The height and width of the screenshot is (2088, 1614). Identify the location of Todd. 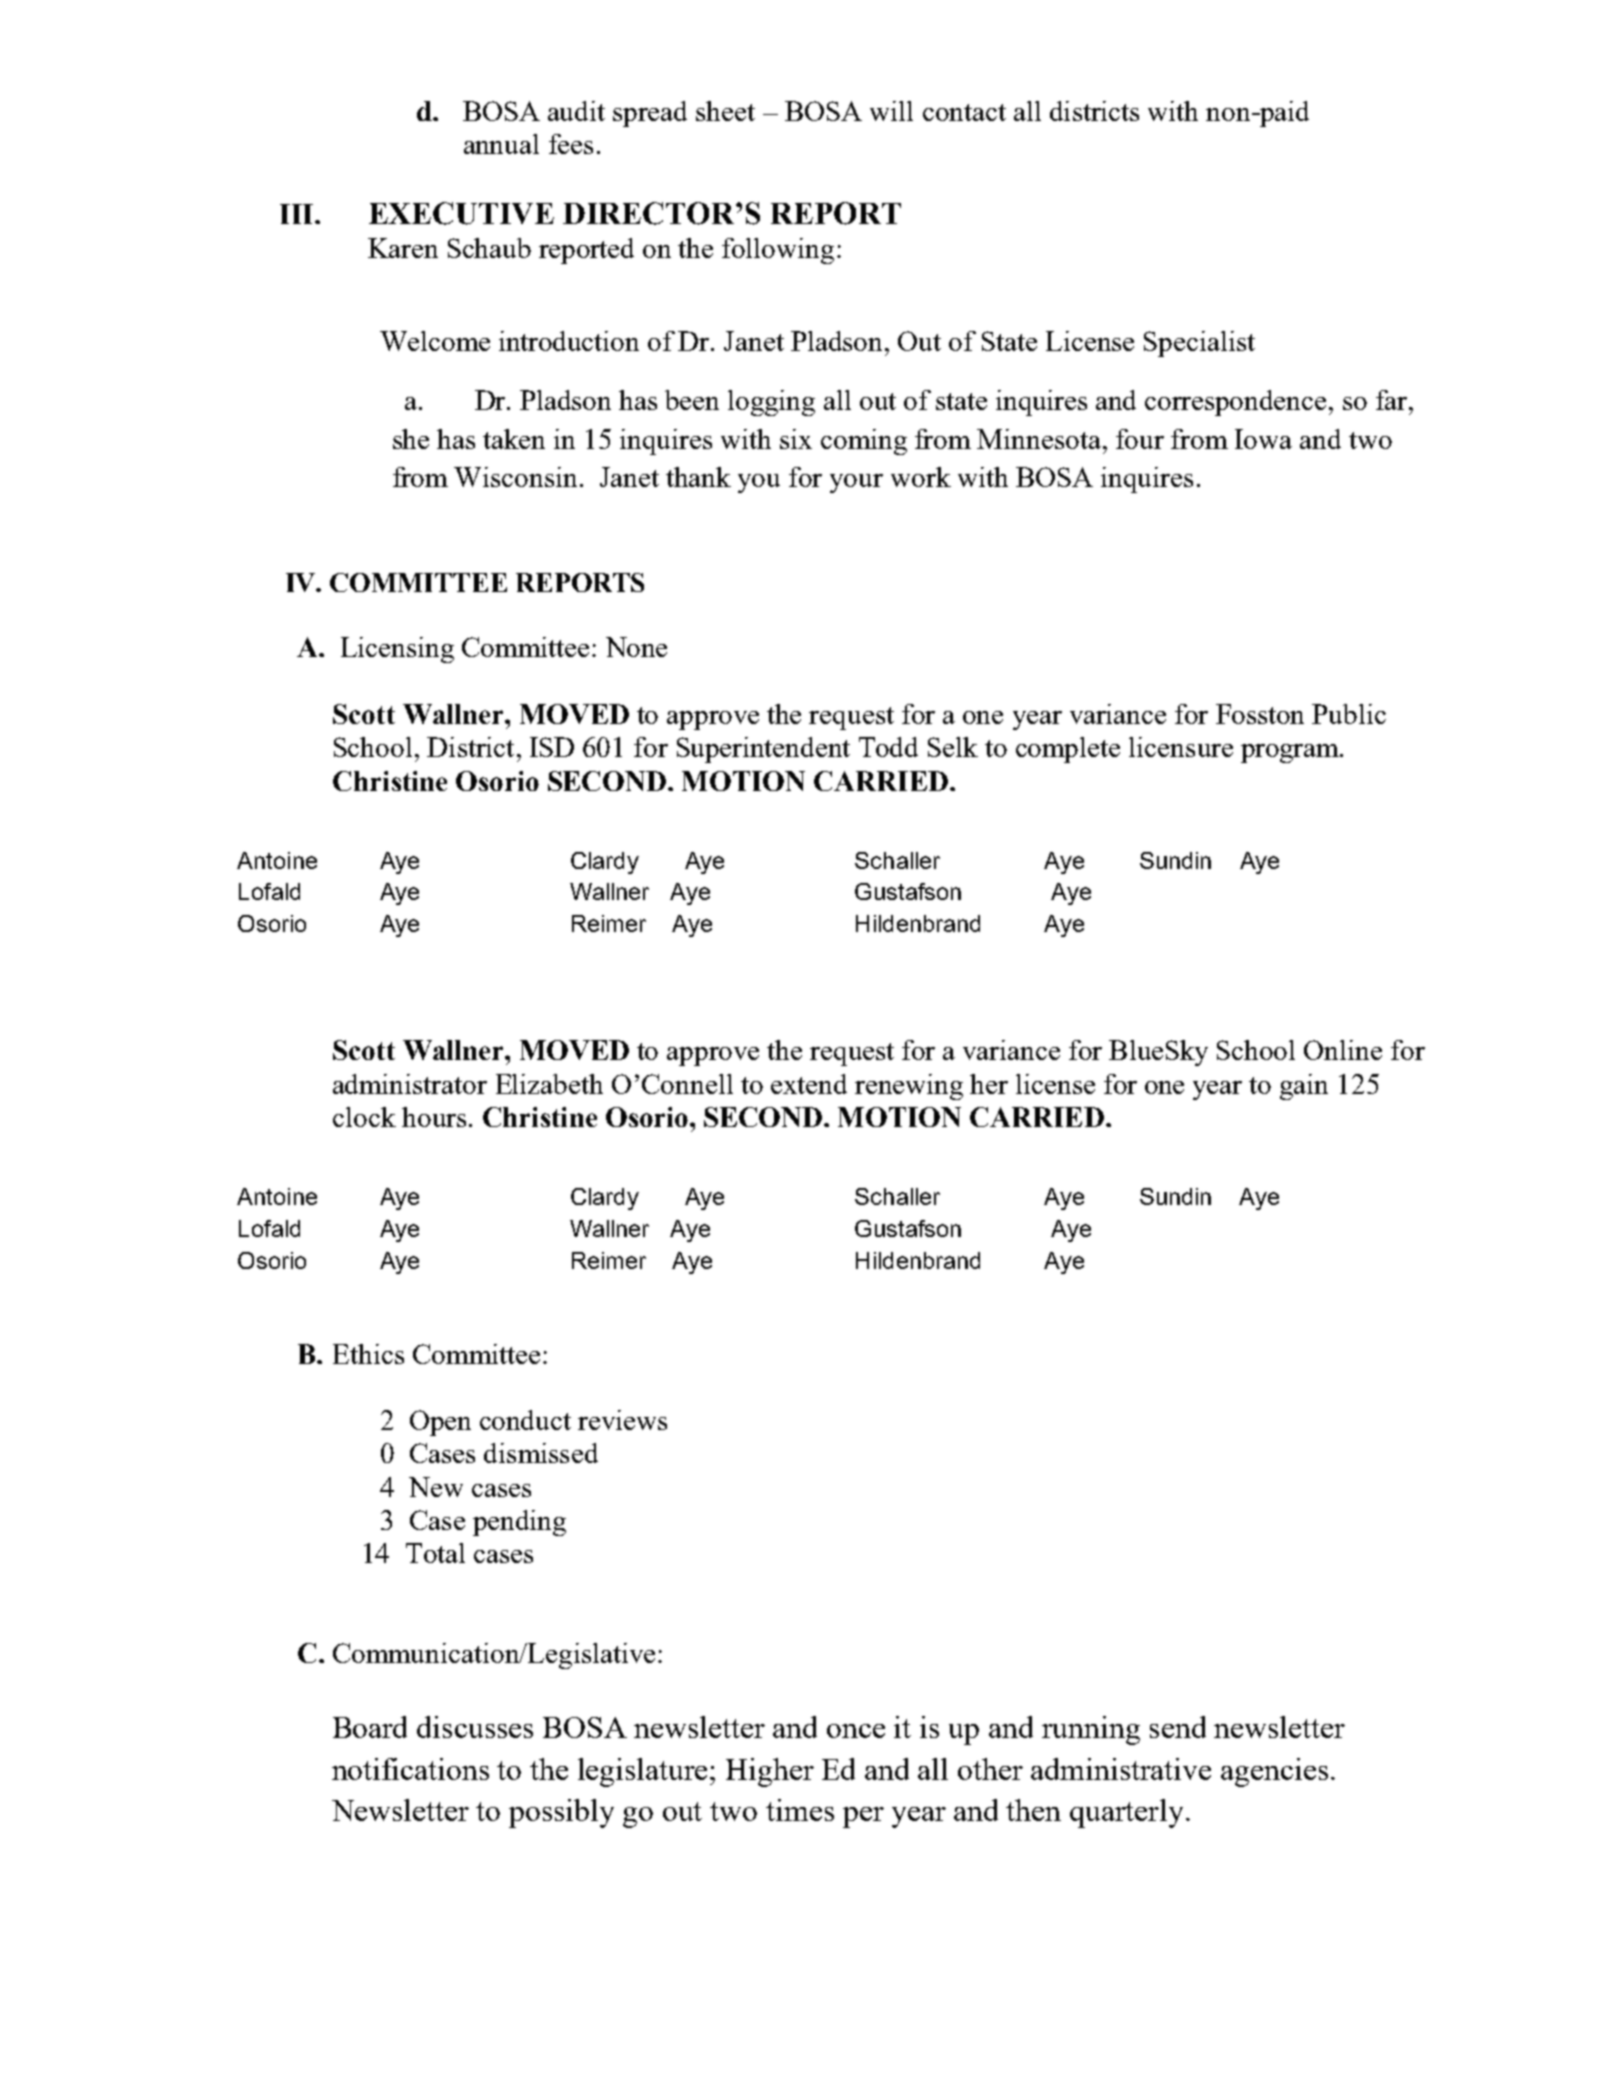
(888, 747).
